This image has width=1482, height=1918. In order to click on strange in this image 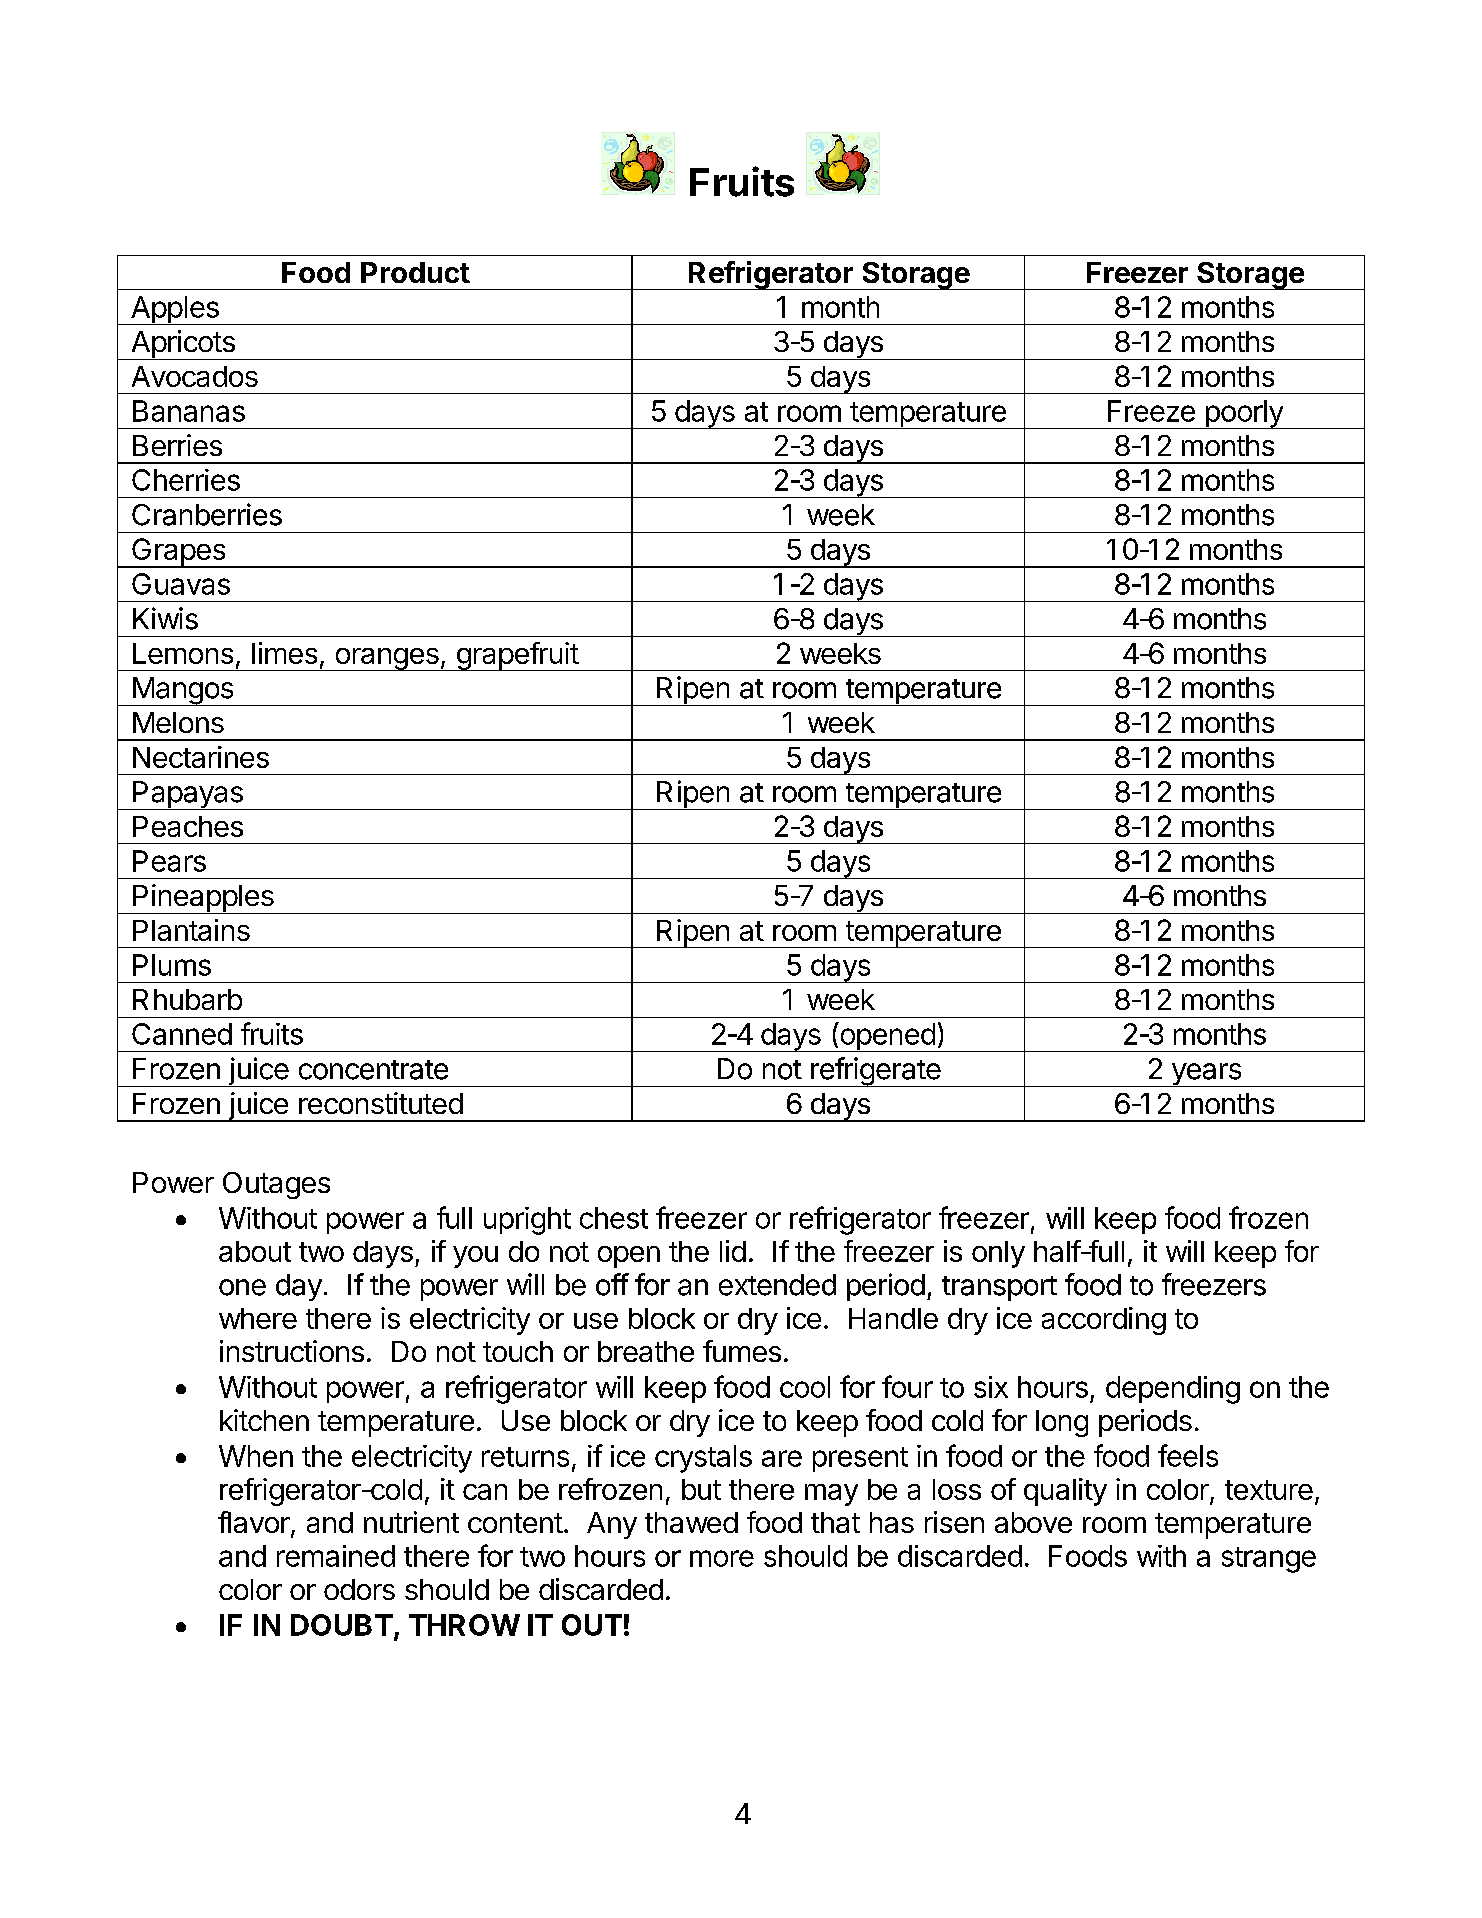, I will do `click(1269, 1560)`.
